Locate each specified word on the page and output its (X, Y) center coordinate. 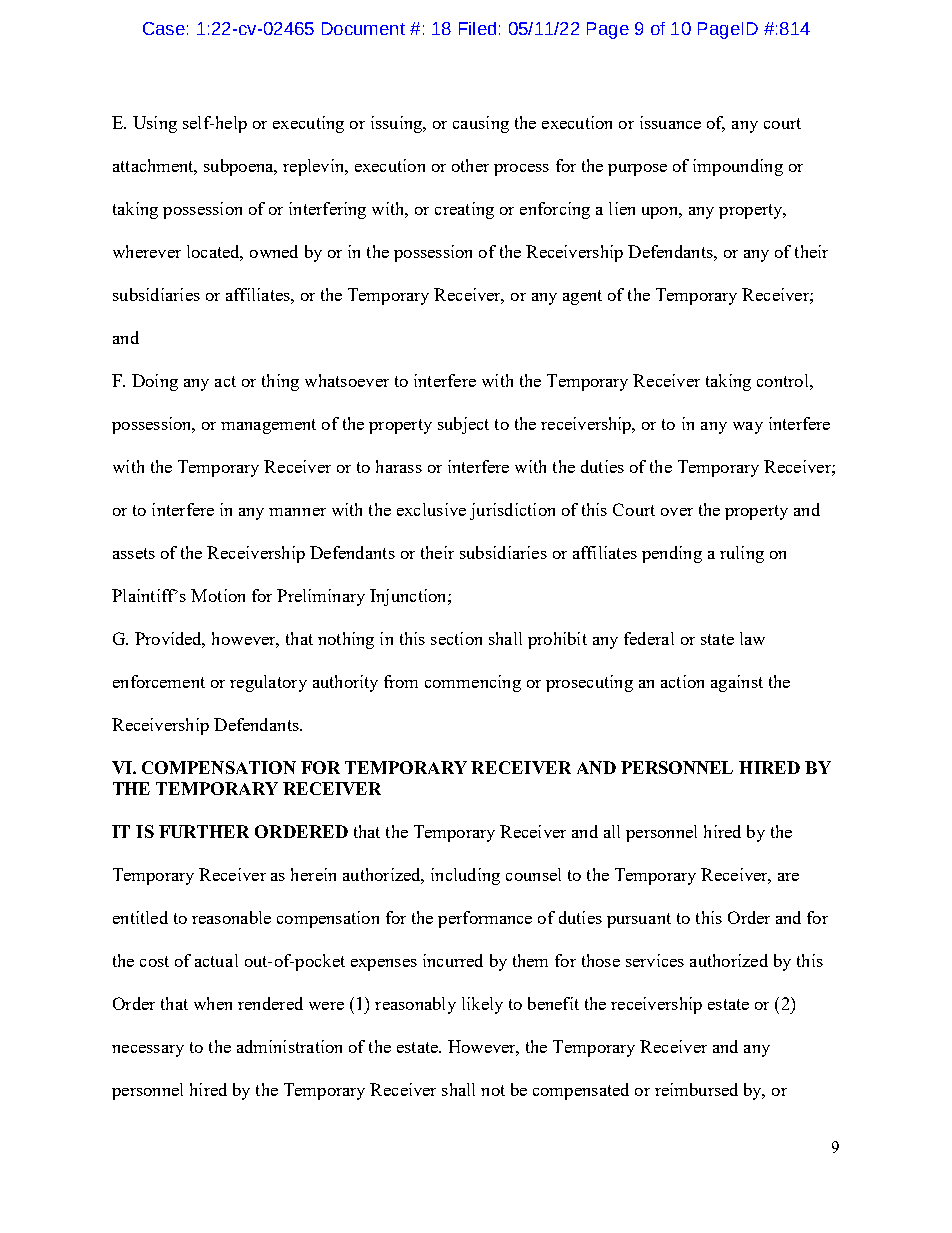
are (788, 877)
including (465, 876)
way (748, 428)
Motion (218, 595)
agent (582, 297)
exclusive (431, 509)
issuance (670, 122)
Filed (477, 28)
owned (274, 251)
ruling (742, 554)
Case (164, 28)
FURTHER (204, 831)
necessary (148, 1051)
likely (482, 1005)
